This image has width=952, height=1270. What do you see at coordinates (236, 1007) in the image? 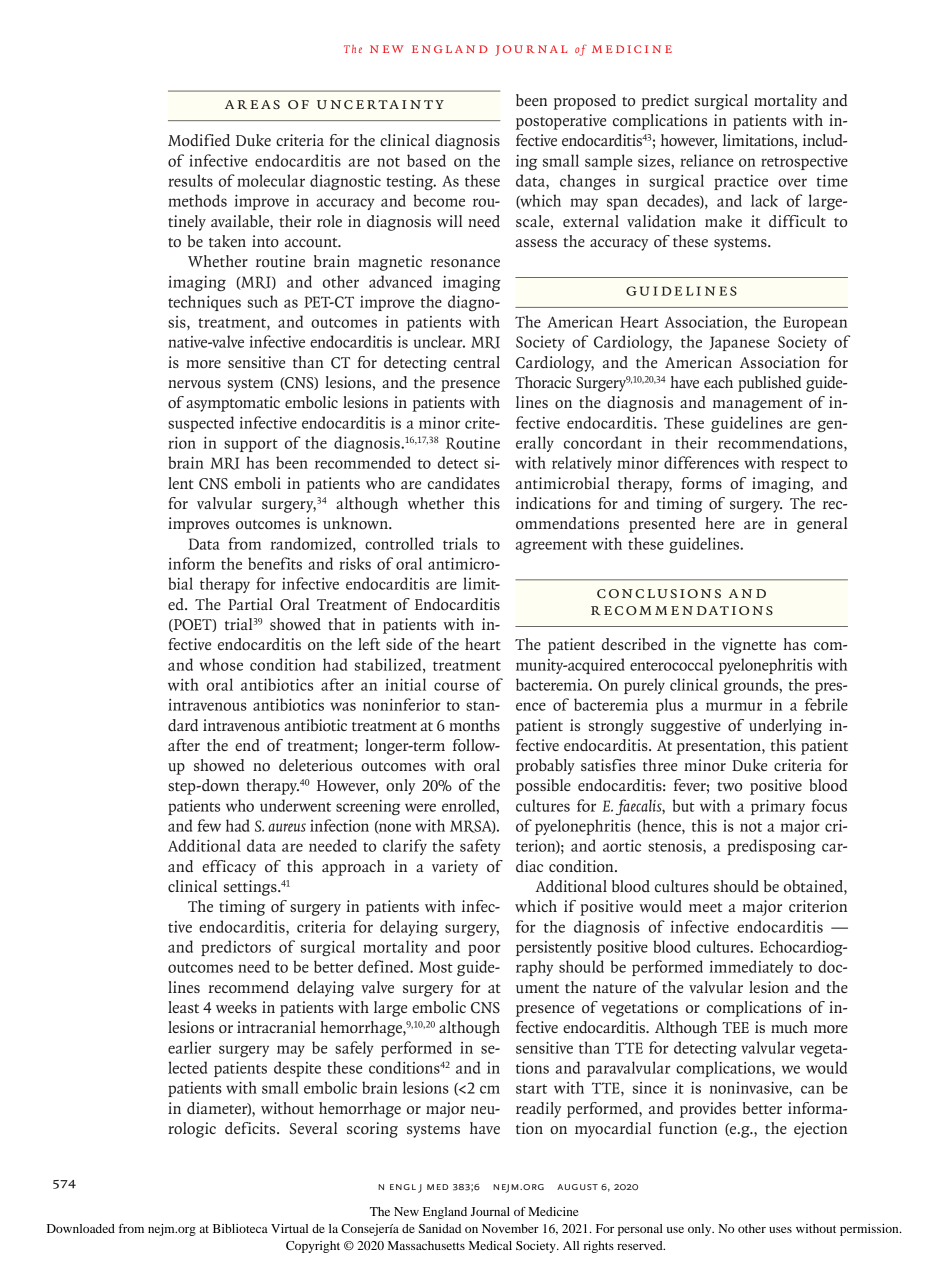
I see `weeks` at bounding box center [236, 1007].
